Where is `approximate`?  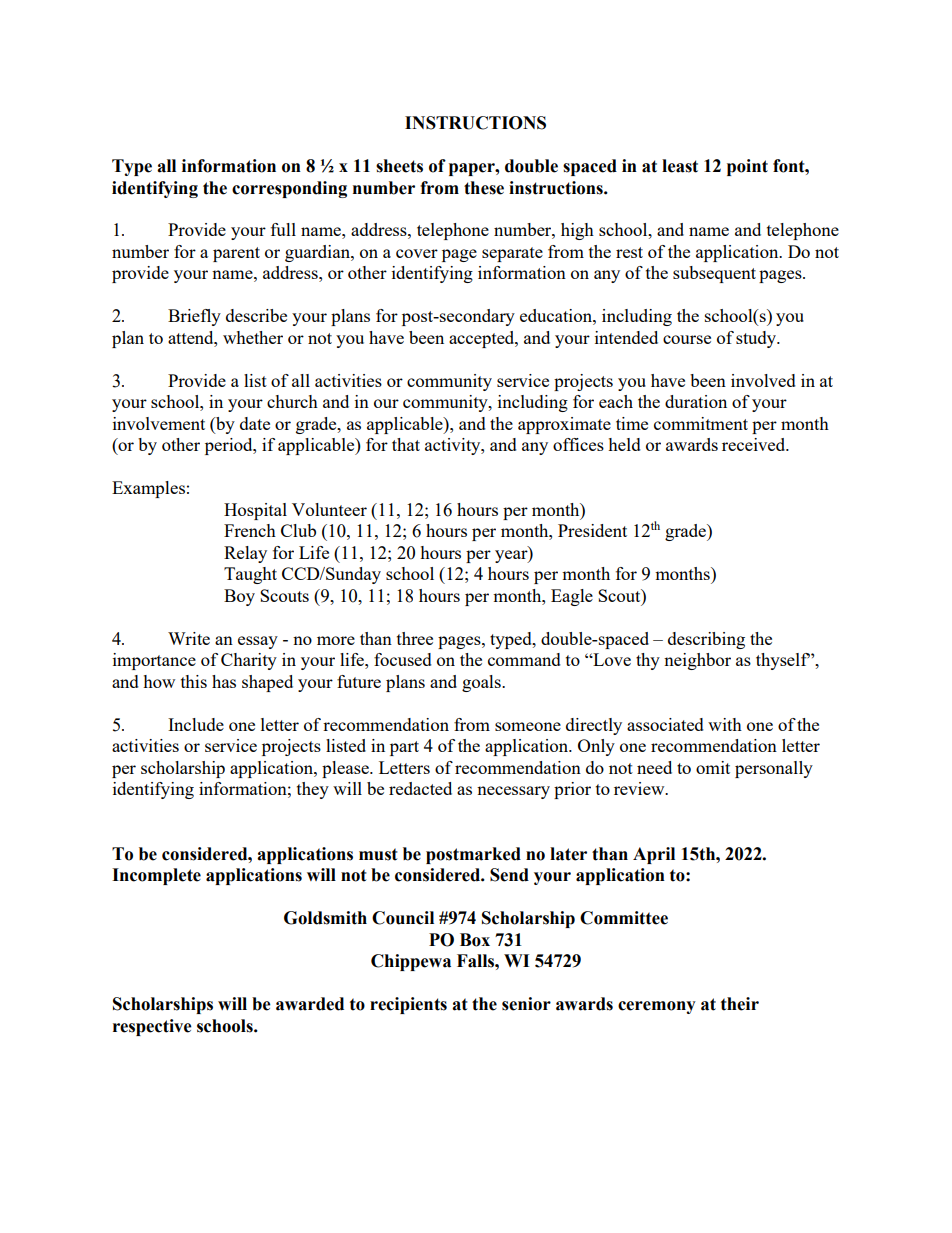
approximate is located at coordinates (564, 425).
